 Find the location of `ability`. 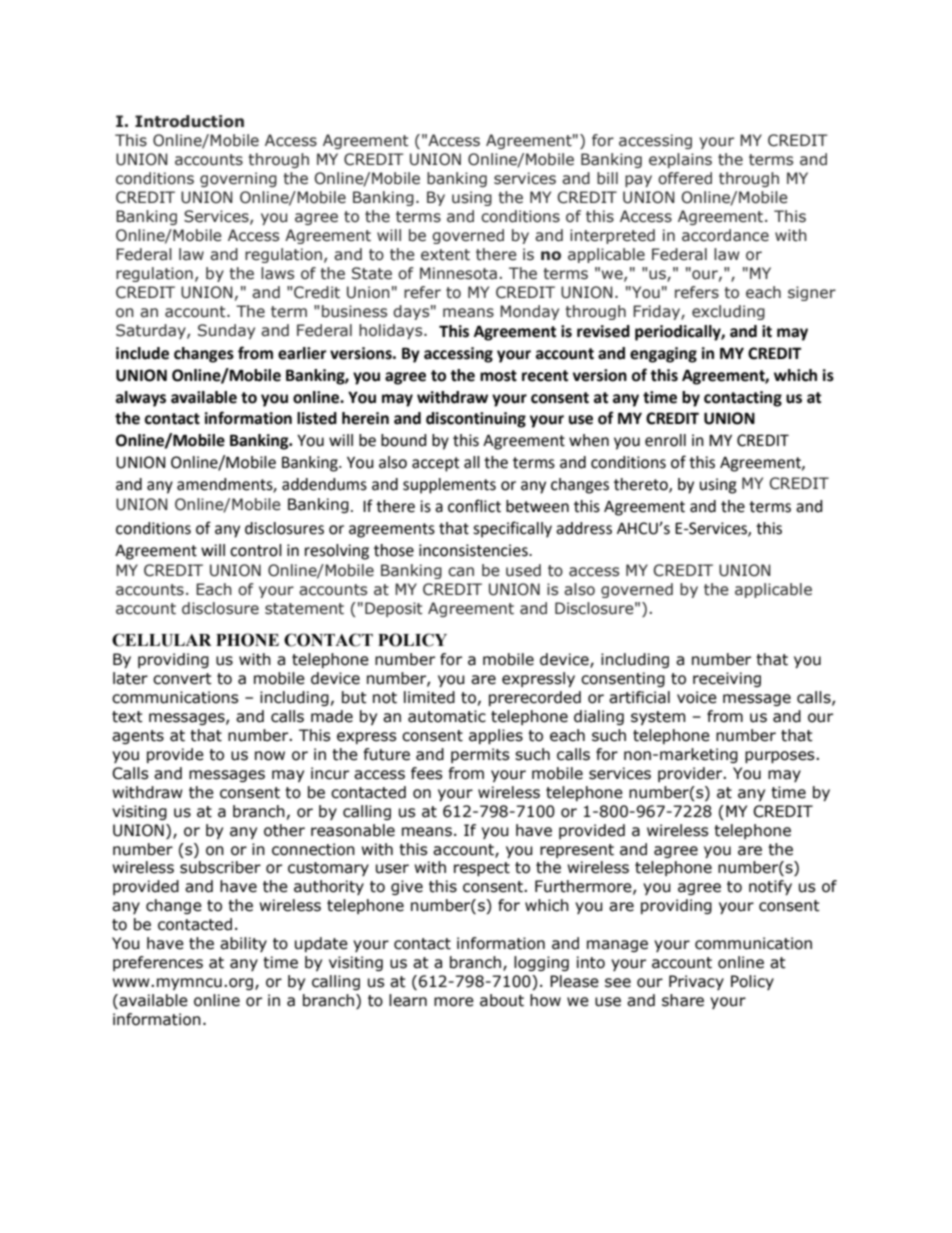

ability is located at coordinates (243, 944).
